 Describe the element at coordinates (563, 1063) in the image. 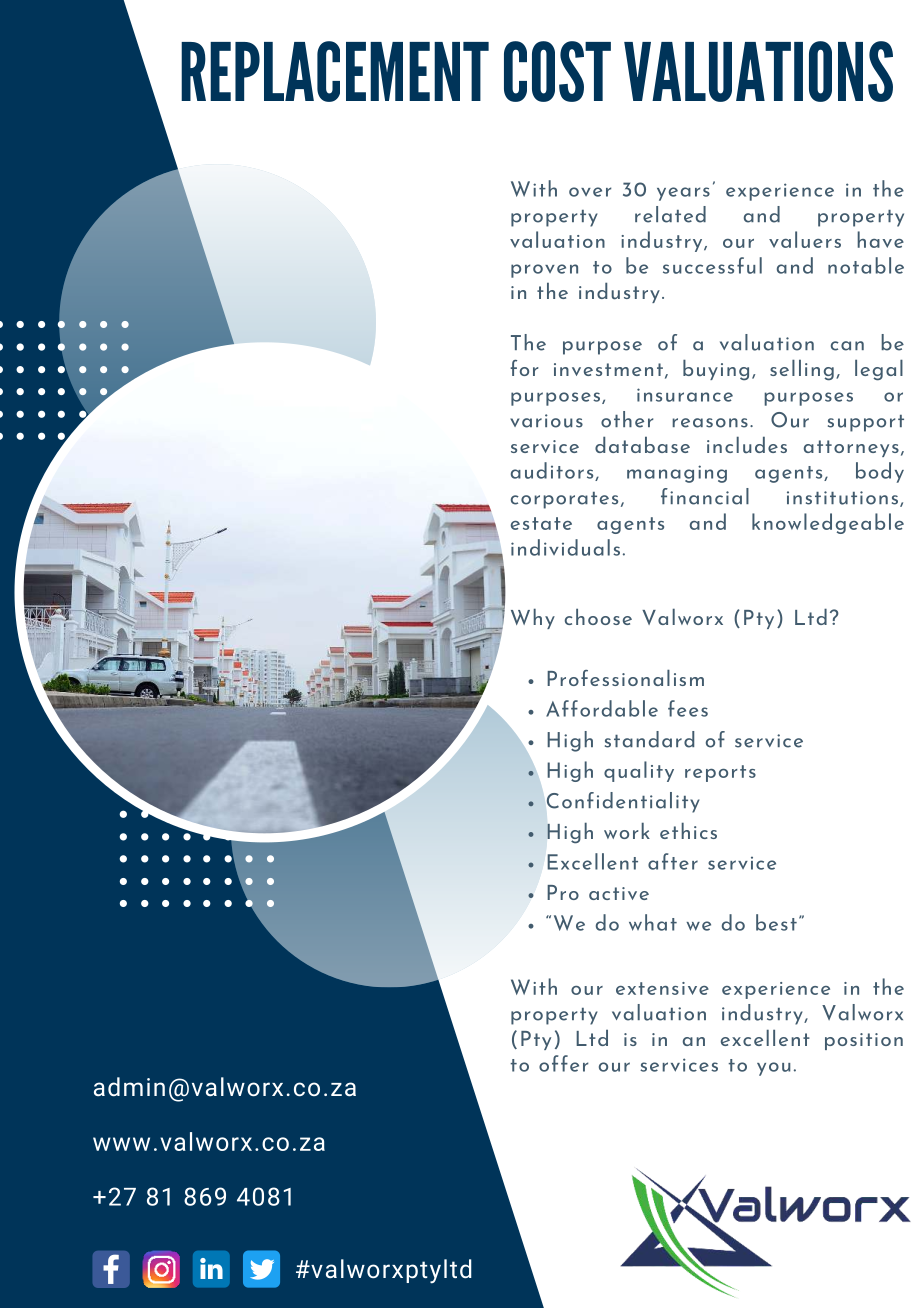

I see `offer` at that location.
